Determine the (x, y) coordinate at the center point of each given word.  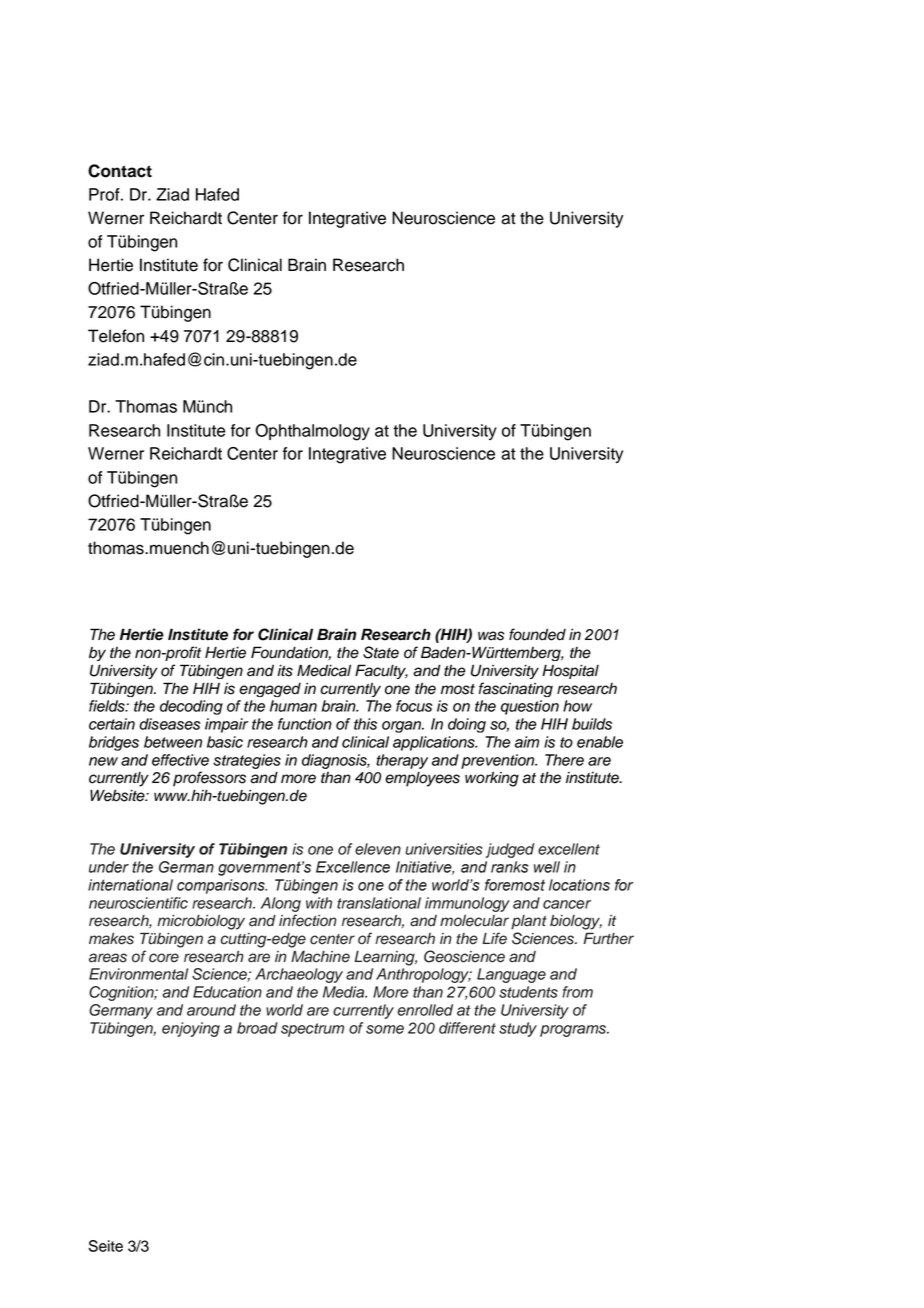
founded (537, 634)
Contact (120, 171)
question (530, 707)
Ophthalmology (312, 432)
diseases (169, 724)
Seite (106, 1246)
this (365, 724)
